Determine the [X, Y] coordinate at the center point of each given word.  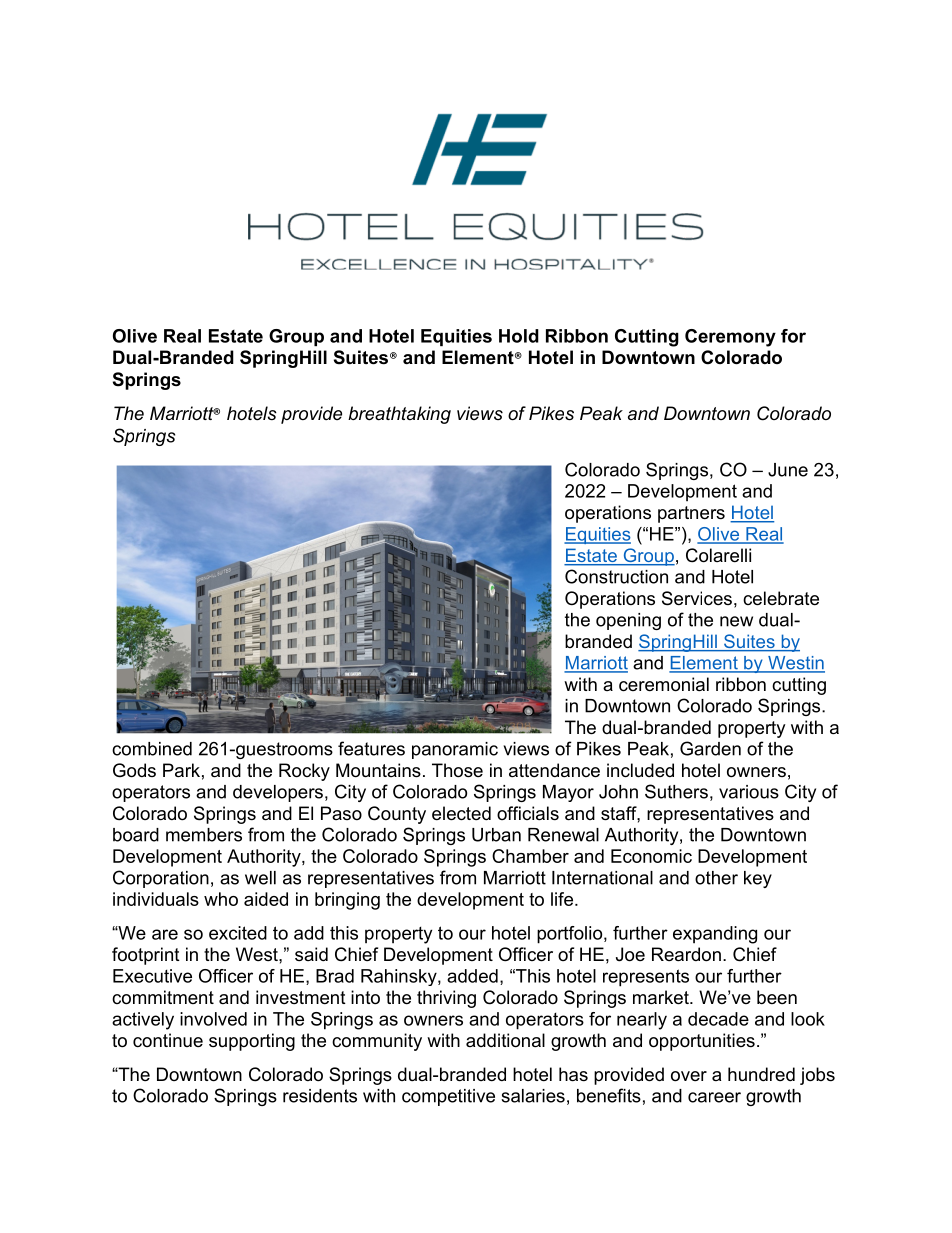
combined [152, 749]
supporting [252, 1042]
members [204, 835]
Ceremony [730, 338]
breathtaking [399, 415]
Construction [616, 576]
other [716, 878]
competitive [448, 1097]
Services [697, 598]
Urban [496, 835]
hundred [761, 1074]
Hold [519, 336]
